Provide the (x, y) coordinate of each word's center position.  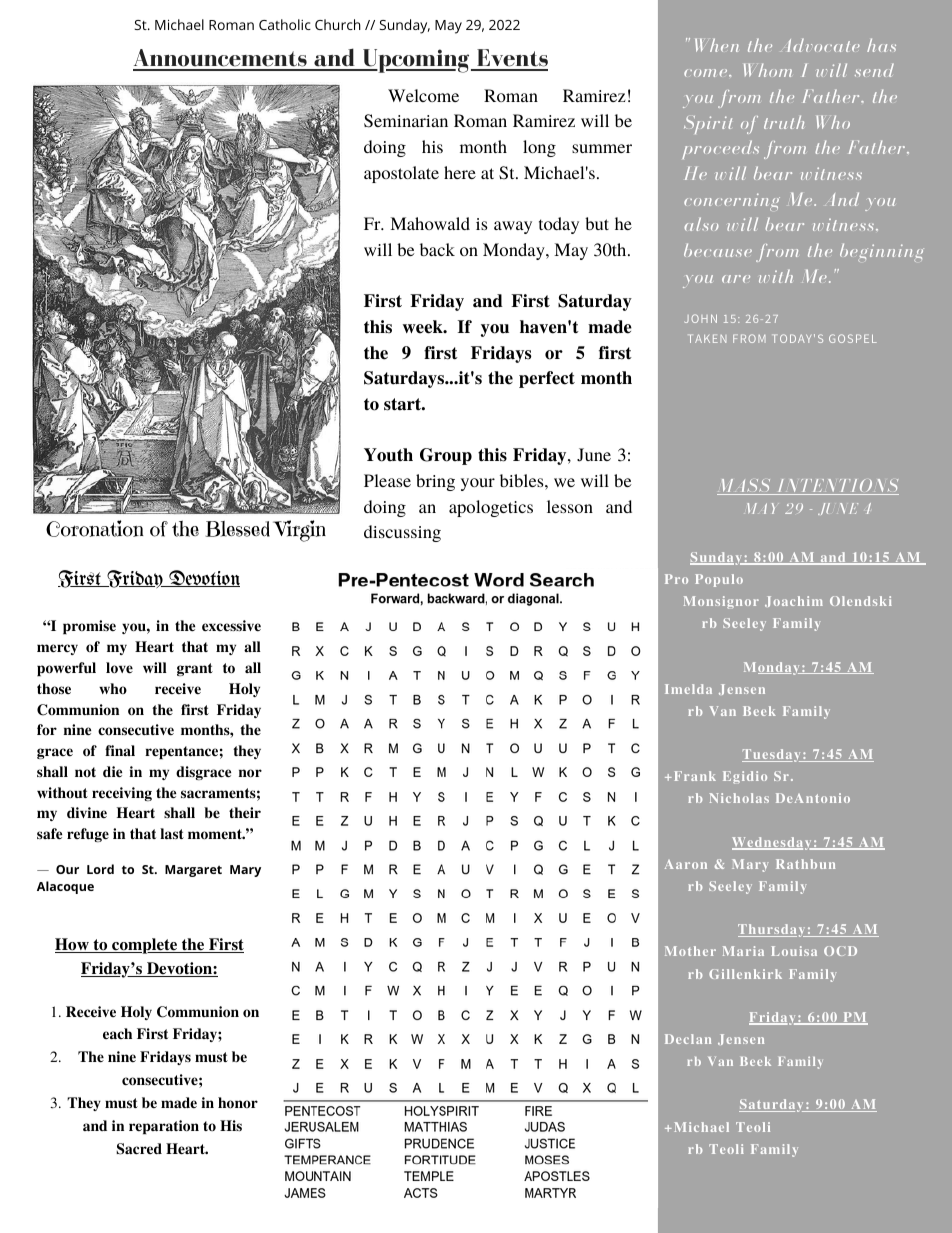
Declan (688, 1039)
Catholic (285, 24)
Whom (768, 70)
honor (238, 1103)
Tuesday (772, 755)
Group (446, 456)
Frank (693, 776)
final (120, 750)
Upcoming (416, 61)
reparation (164, 1127)
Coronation (95, 528)
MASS (745, 487)
